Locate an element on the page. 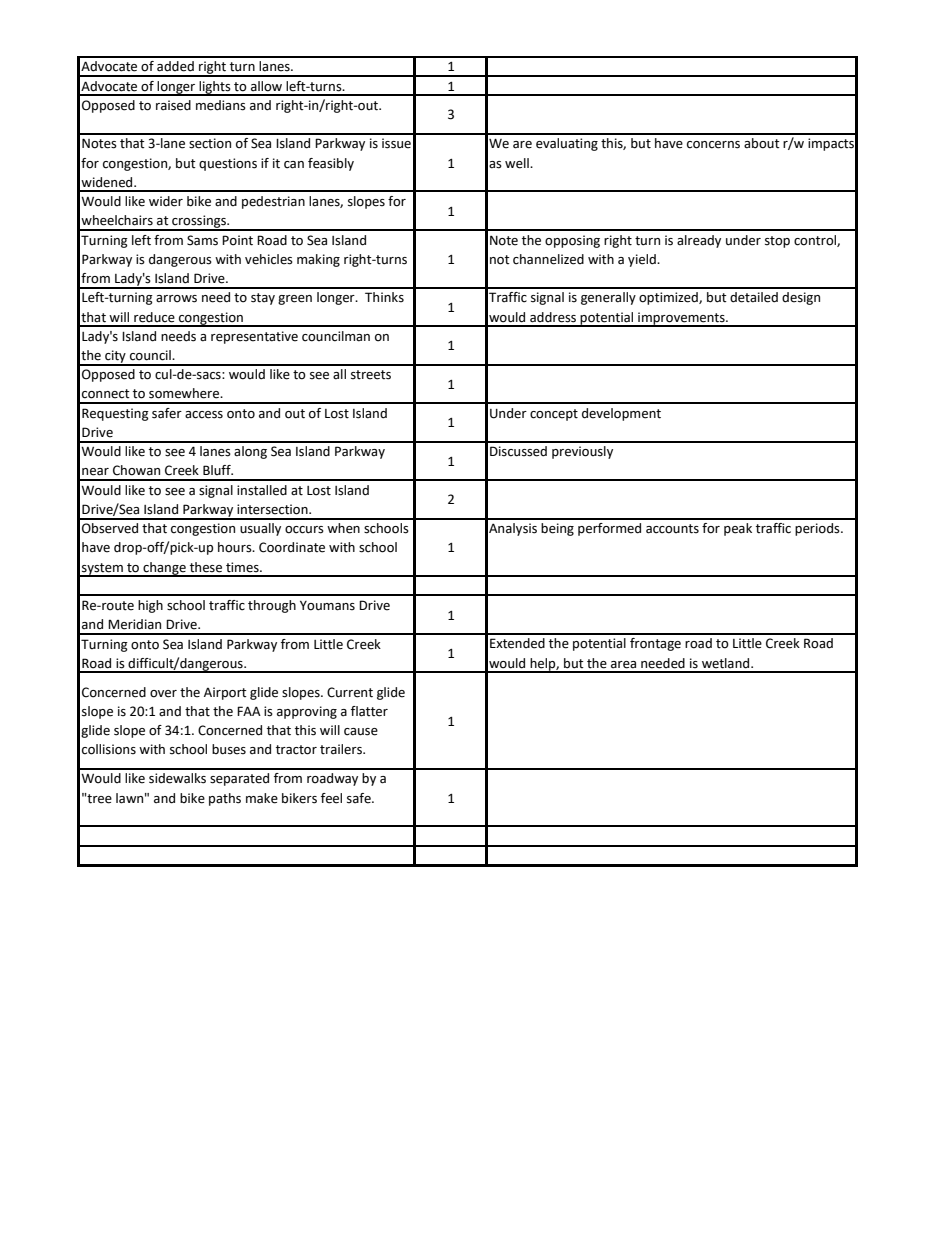  concerns is located at coordinates (713, 145).
